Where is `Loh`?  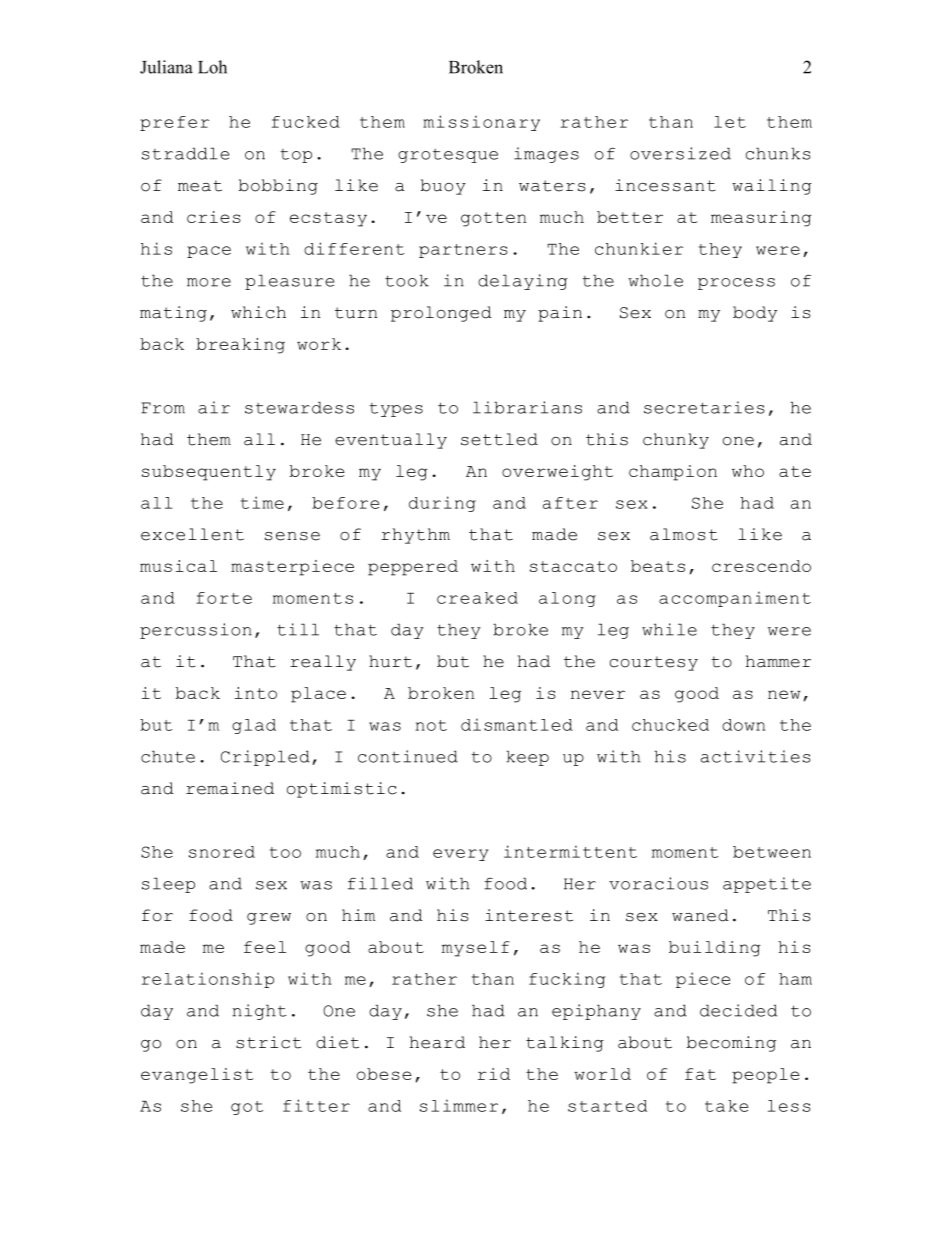 Loh is located at coordinates (212, 67).
